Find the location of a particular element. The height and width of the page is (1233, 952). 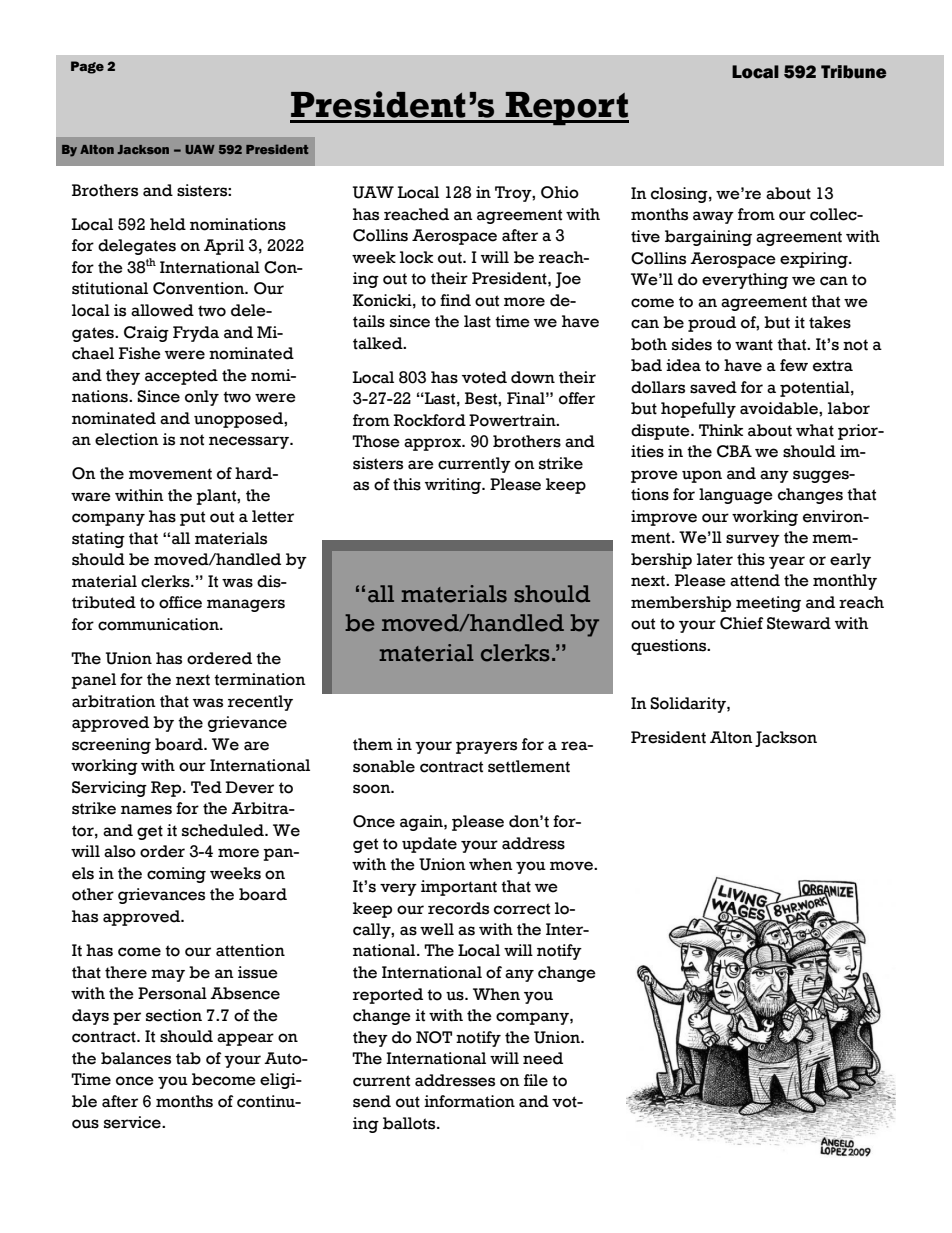

proud is located at coordinates (712, 324).
